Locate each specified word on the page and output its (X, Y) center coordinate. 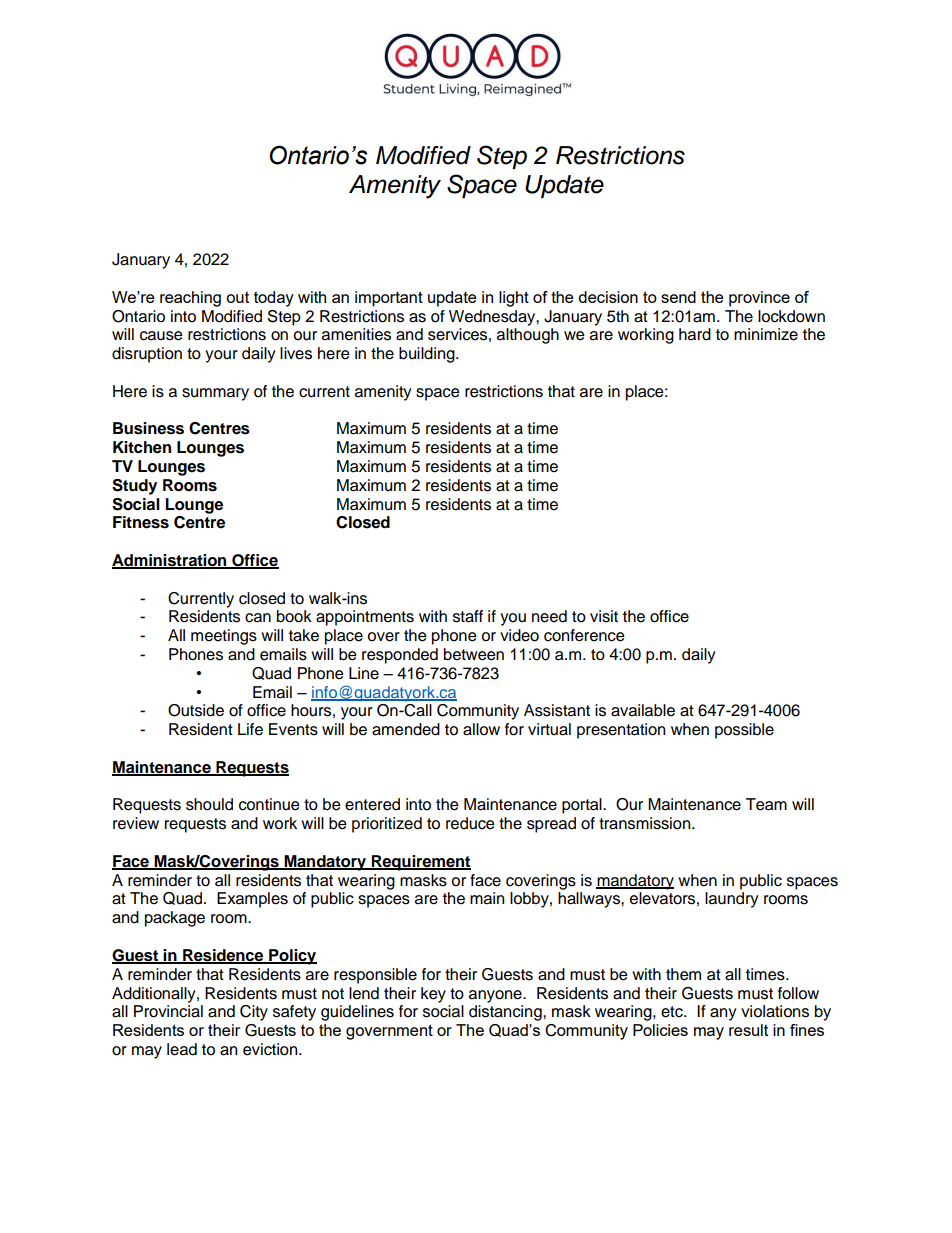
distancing (506, 1013)
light (514, 299)
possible (744, 731)
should (209, 804)
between (474, 654)
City (254, 1013)
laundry (732, 900)
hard (695, 334)
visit (604, 616)
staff (468, 616)
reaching (190, 299)
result (748, 1030)
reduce (470, 823)
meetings (224, 637)
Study (134, 487)
